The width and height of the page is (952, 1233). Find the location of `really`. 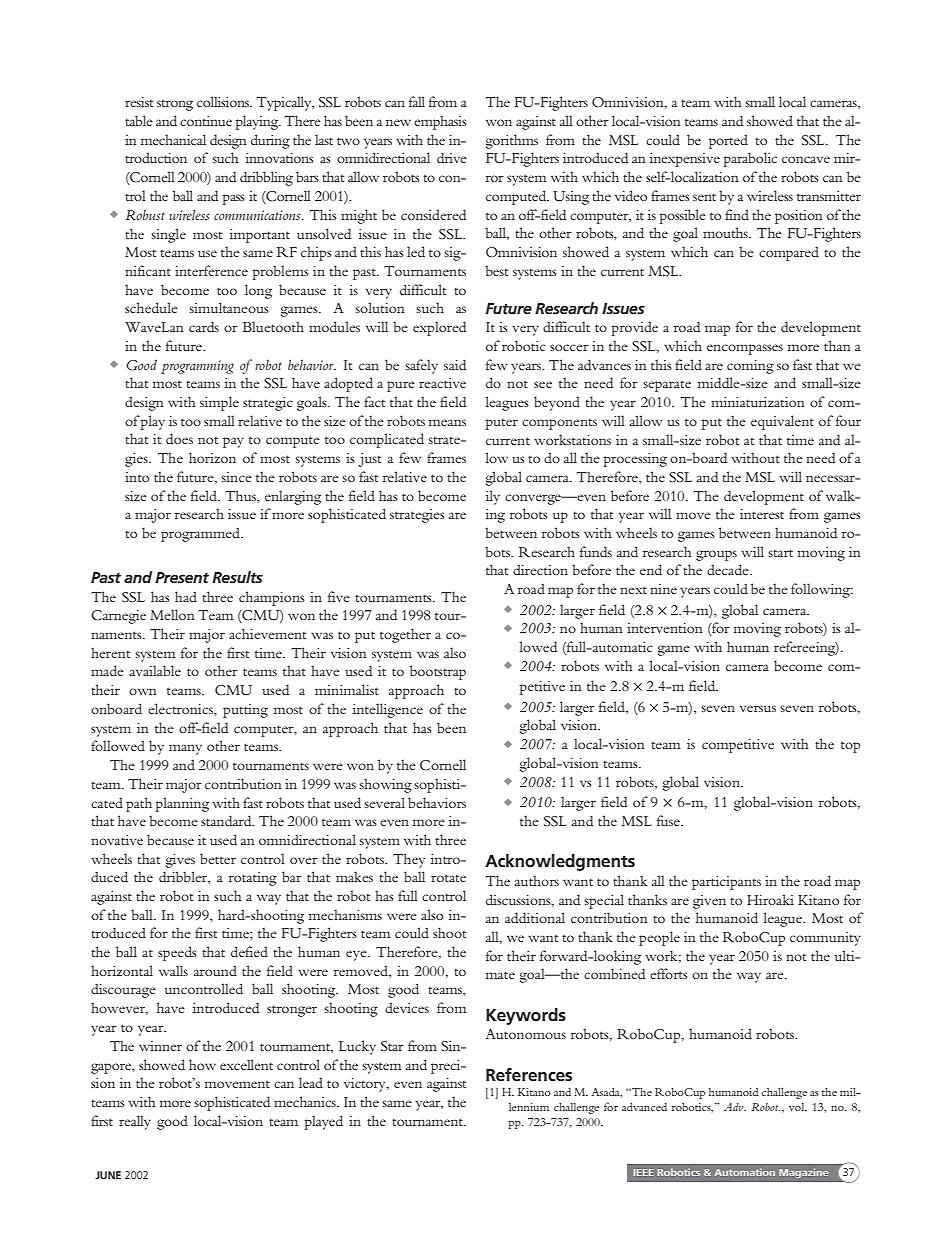

really is located at coordinates (135, 1122).
